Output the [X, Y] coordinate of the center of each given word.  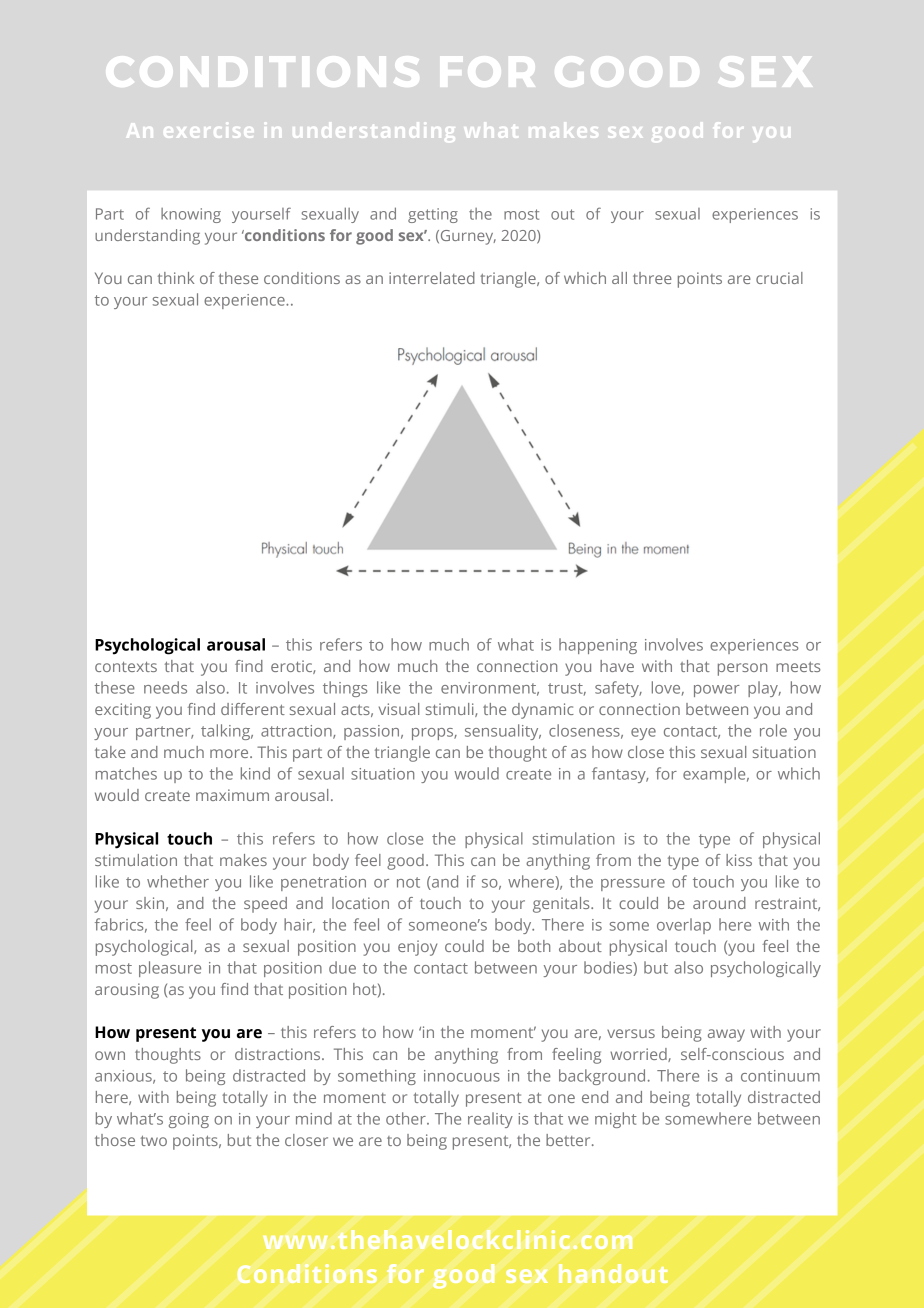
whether [178, 881]
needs [165, 687]
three [652, 278]
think [176, 278]
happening [598, 646]
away [726, 1035]
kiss [739, 860]
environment [490, 689]
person [742, 669]
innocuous [462, 1076]
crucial [779, 278]
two [154, 1140]
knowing [191, 215]
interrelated [432, 278]
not [408, 882]
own [110, 1055]
